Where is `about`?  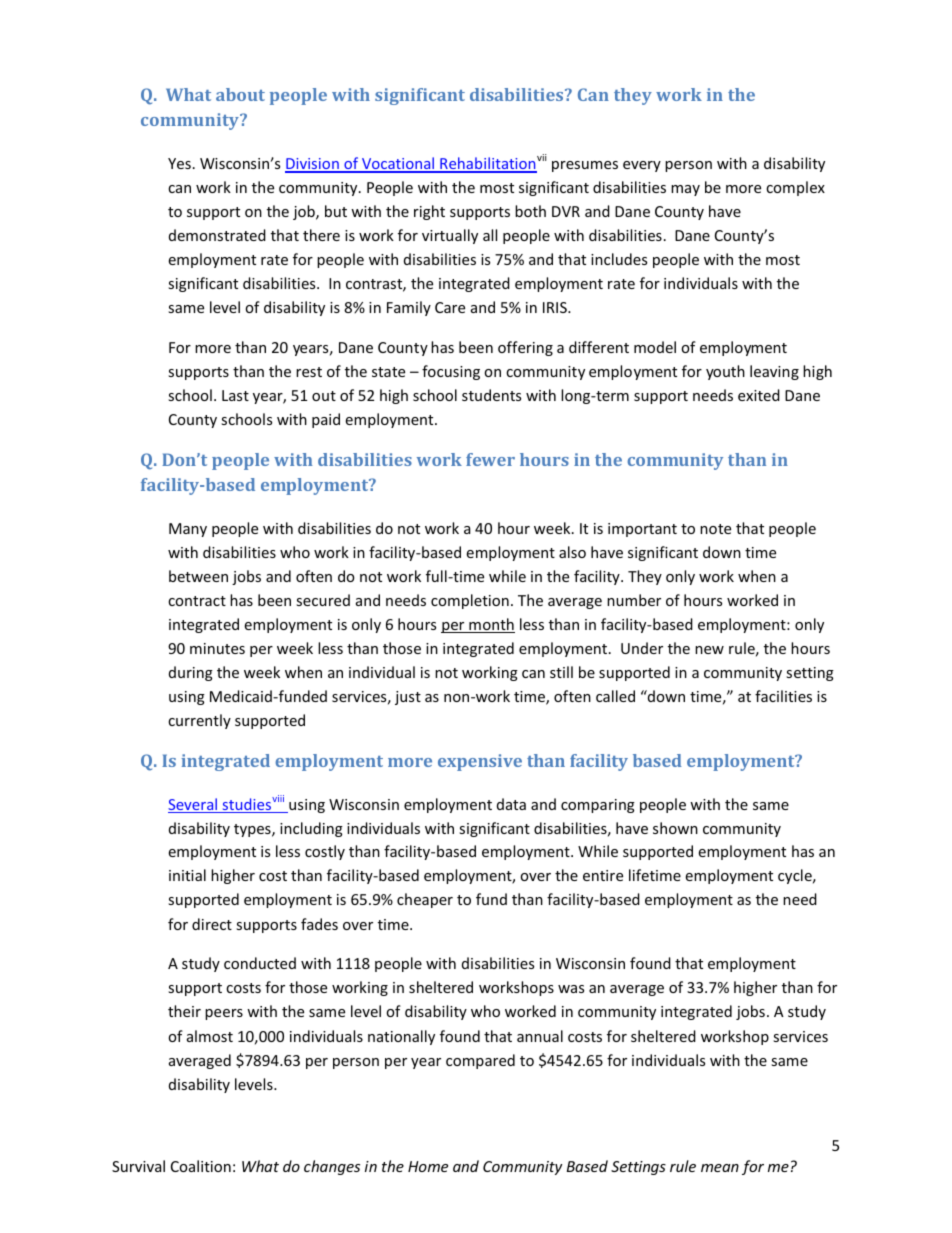 about is located at coordinates (240, 94).
